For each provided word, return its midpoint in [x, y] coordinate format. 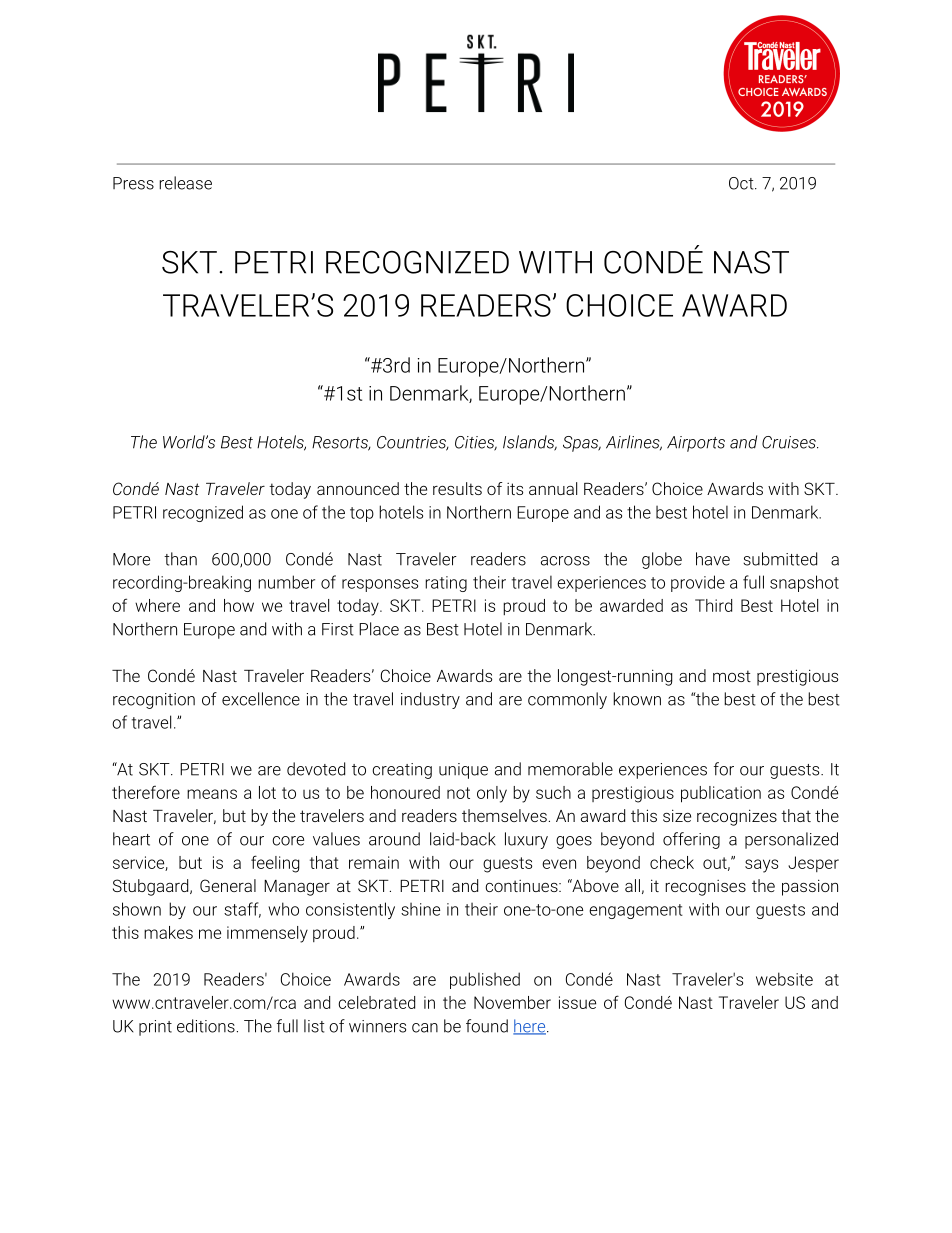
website [784, 979]
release [185, 183]
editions [206, 1026]
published [485, 980]
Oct [742, 183]
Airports [696, 444]
